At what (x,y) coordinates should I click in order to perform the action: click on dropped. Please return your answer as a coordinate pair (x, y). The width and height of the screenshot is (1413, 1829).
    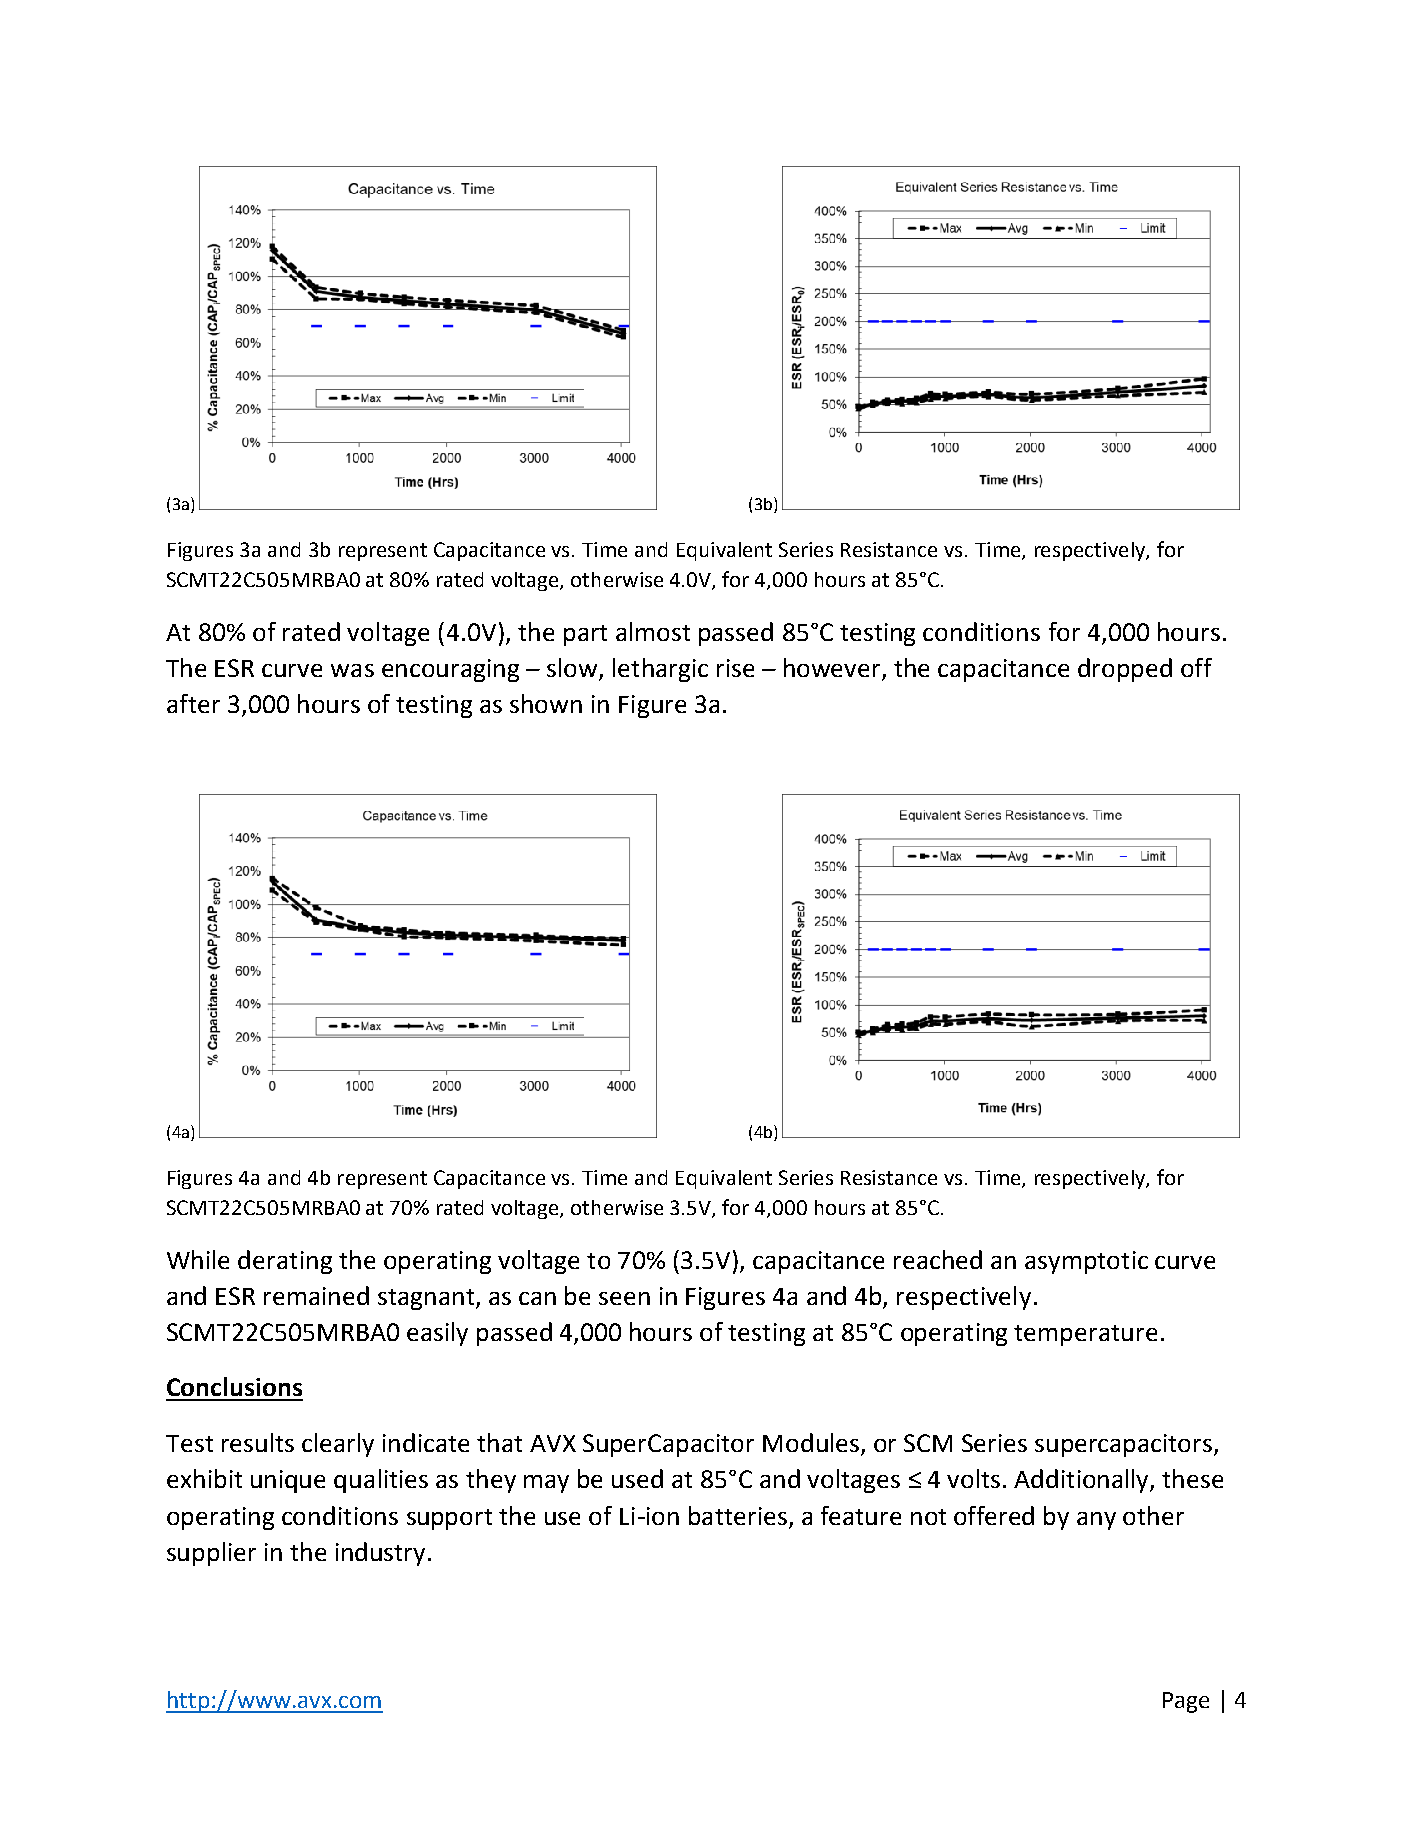
    Looking at the image, I should click on (1125, 670).
